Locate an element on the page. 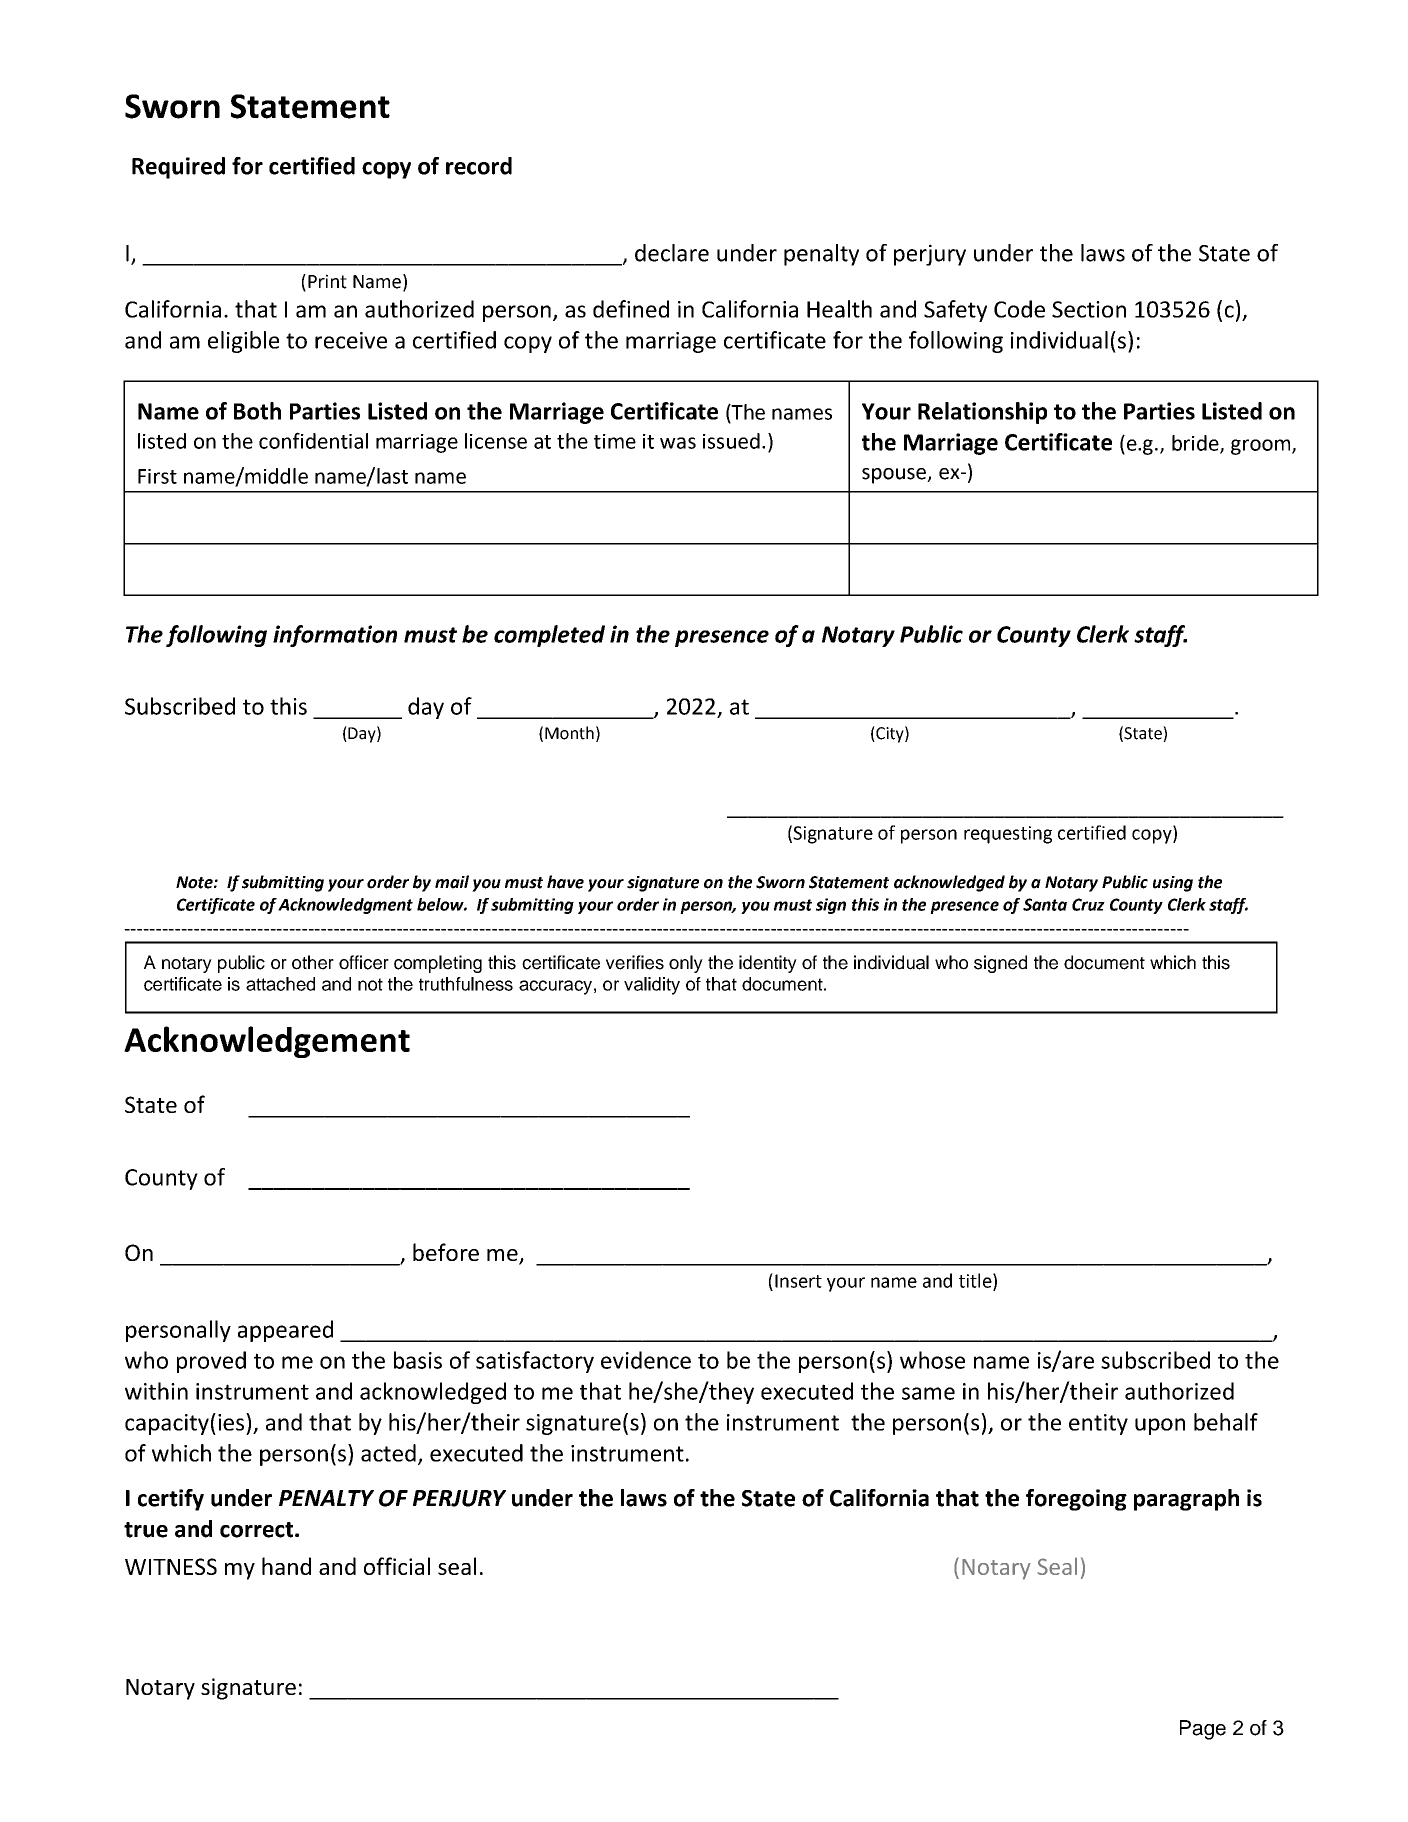  Insert is located at coordinates (798, 1281).
